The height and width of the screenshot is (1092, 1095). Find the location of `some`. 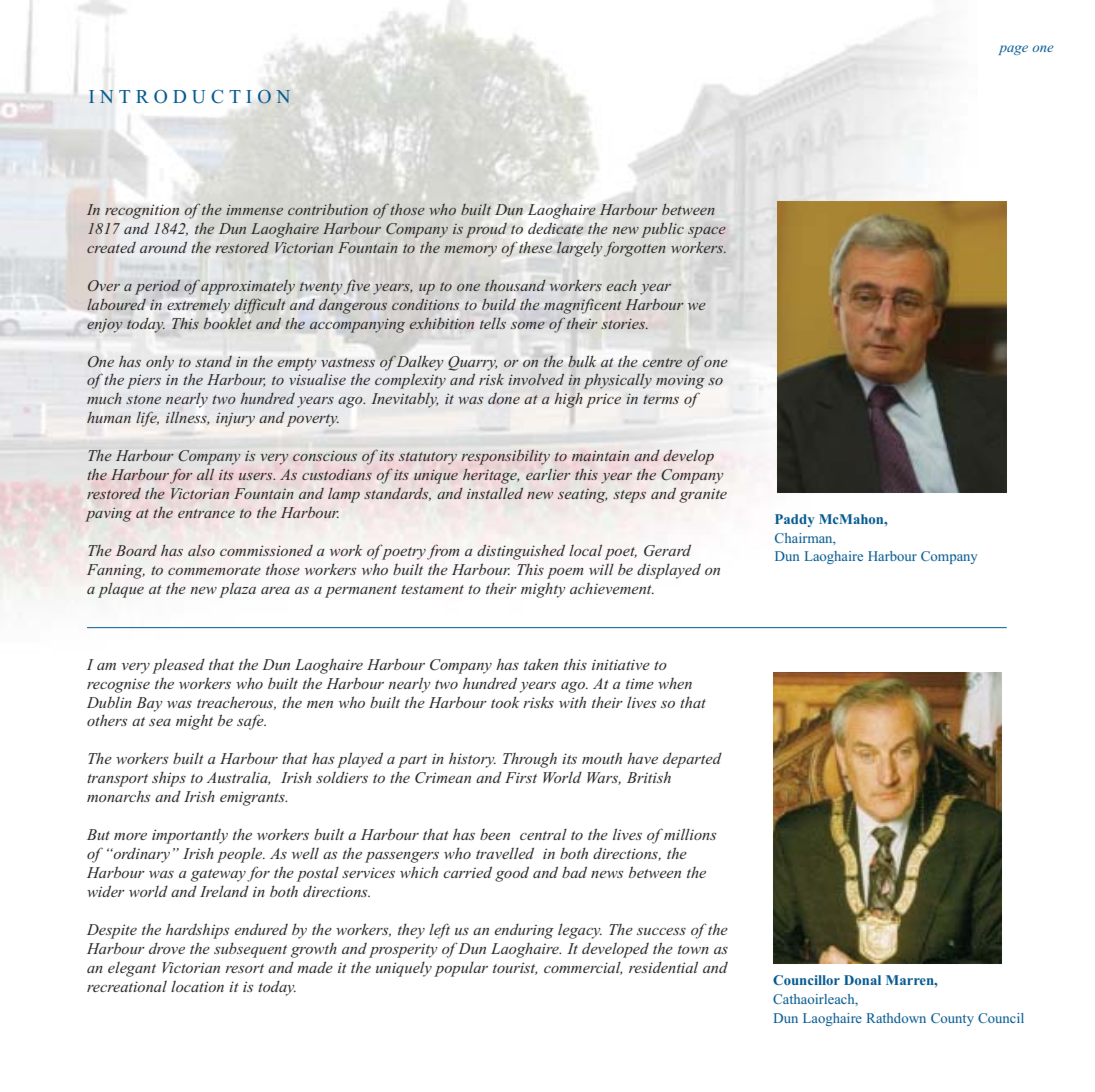

some is located at coordinates (528, 325).
